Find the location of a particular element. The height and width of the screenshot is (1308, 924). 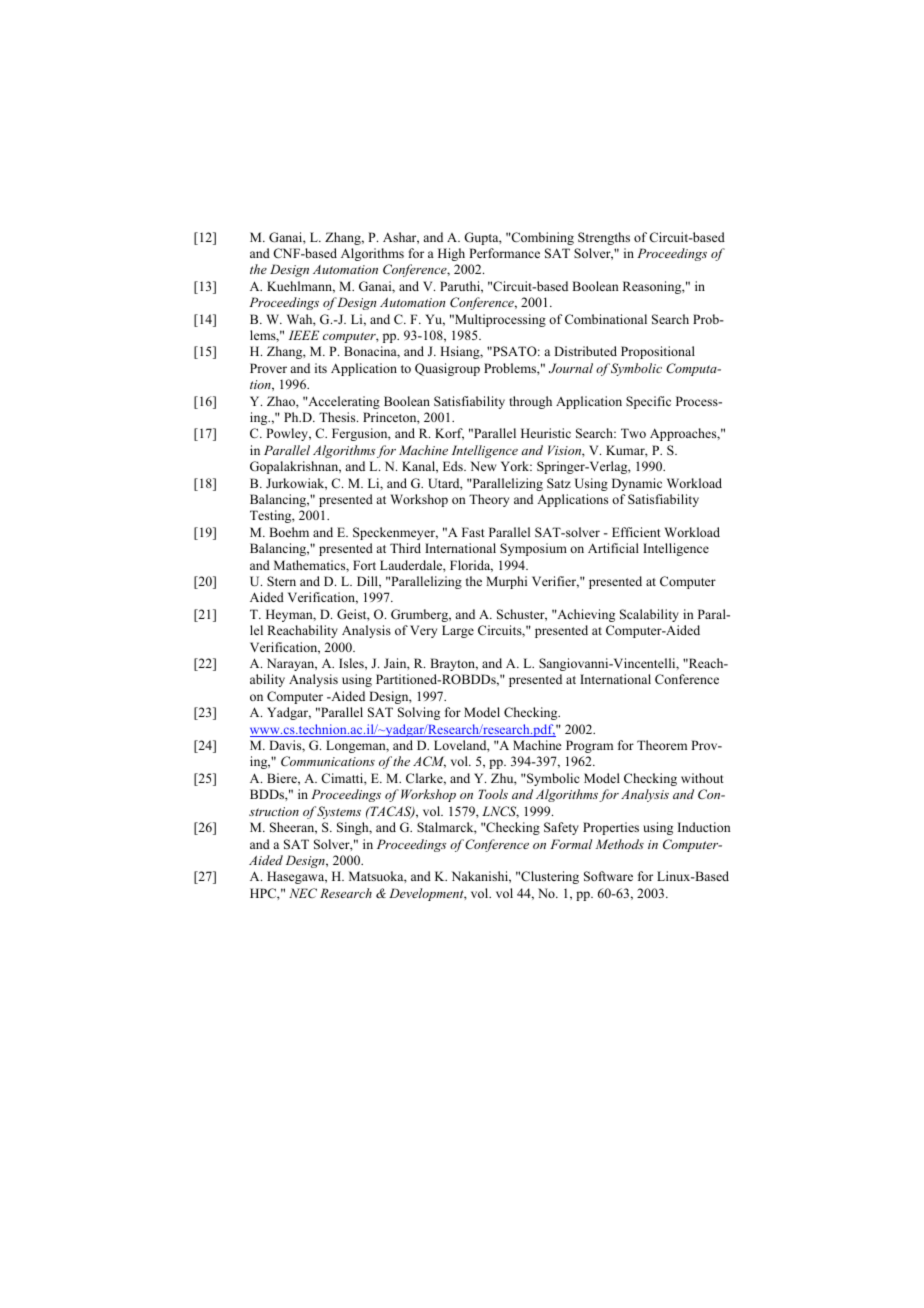

Solving is located at coordinates (419, 713).
